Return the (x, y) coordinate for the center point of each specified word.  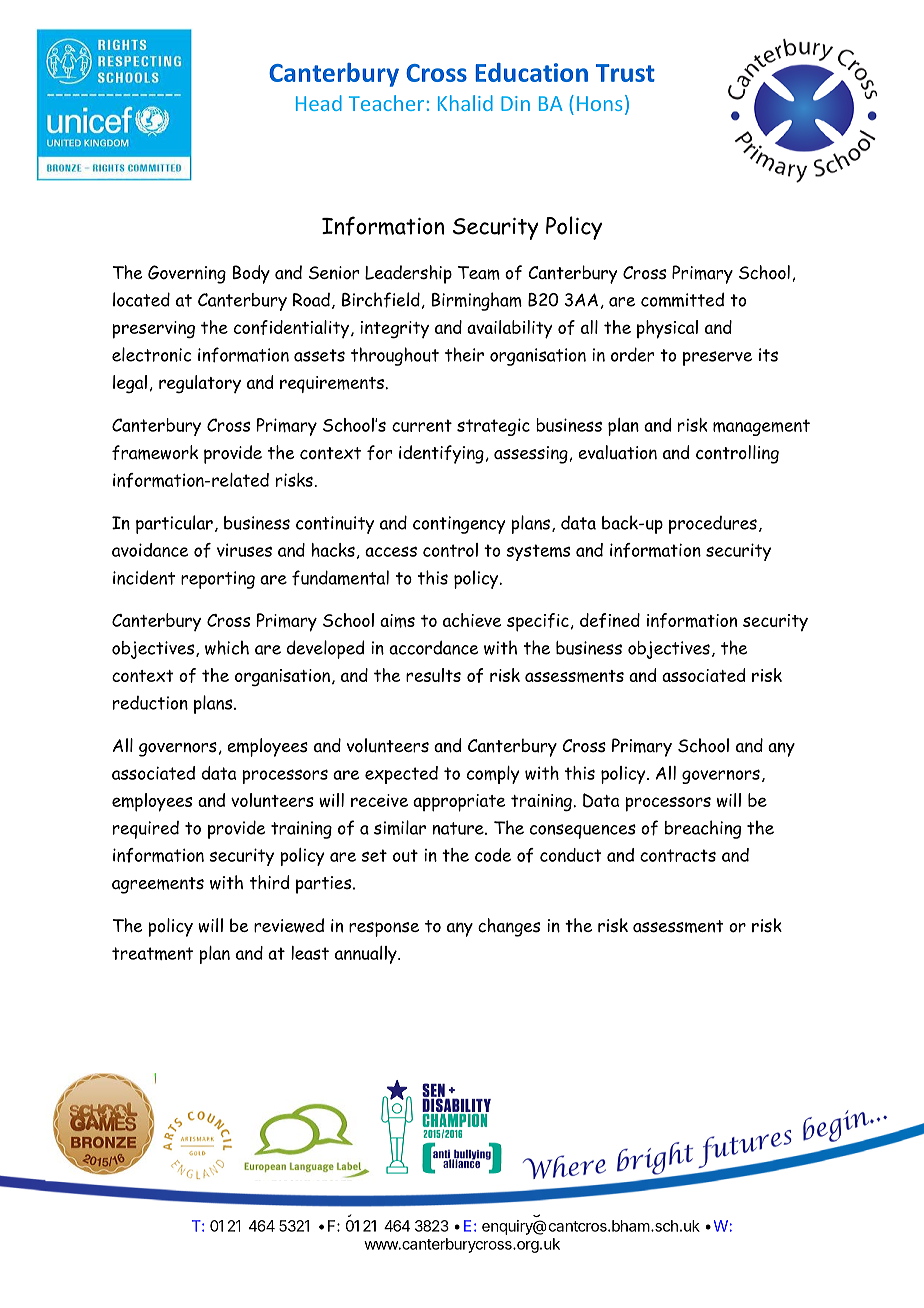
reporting (218, 580)
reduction (150, 703)
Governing (187, 274)
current (422, 425)
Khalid (465, 103)
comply (493, 775)
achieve (472, 620)
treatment (152, 953)
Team (479, 273)
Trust (625, 73)
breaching (703, 829)
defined (610, 620)
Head (319, 103)
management (761, 427)
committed (682, 299)
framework (155, 452)
